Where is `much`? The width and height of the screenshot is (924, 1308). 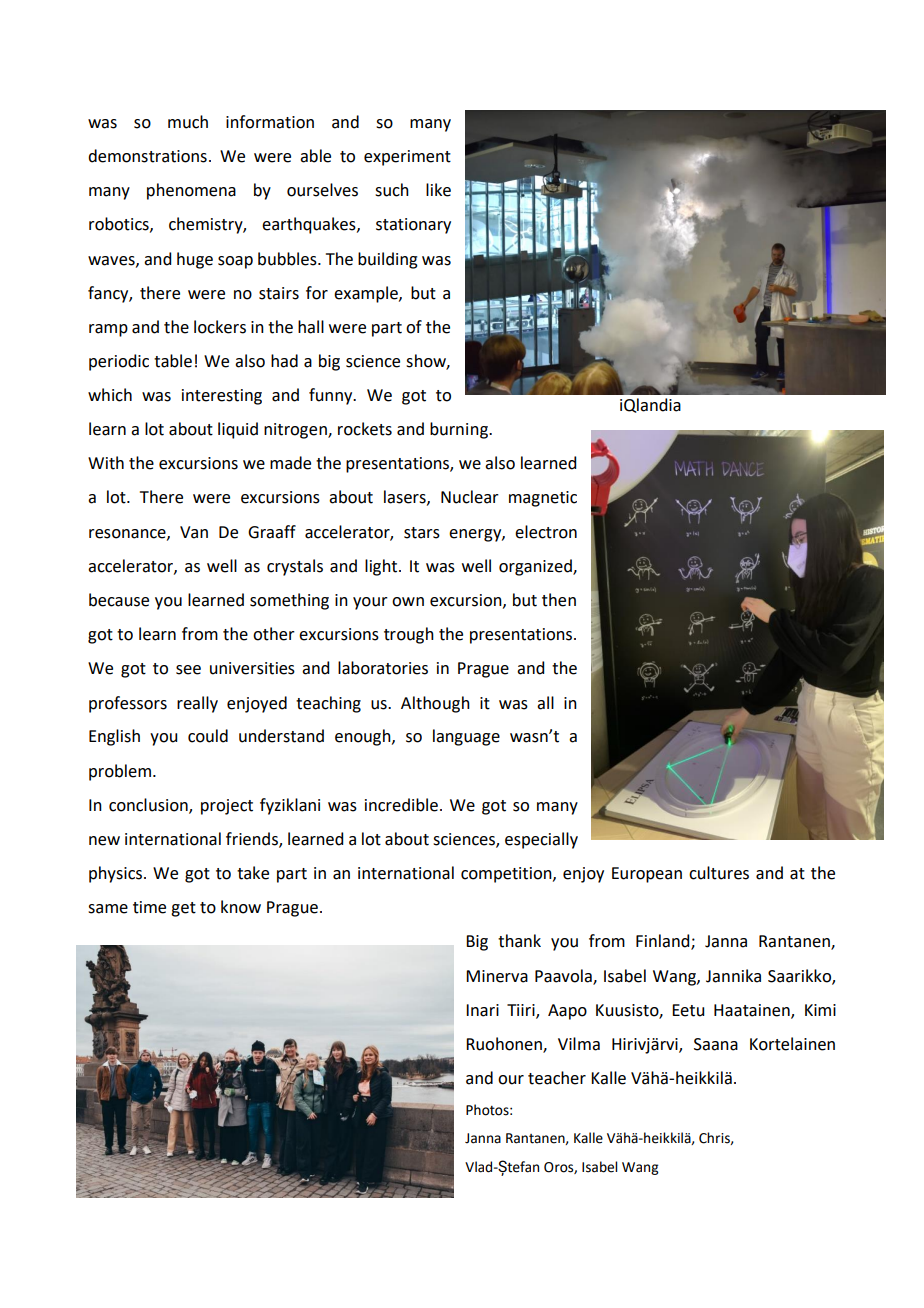
much is located at coordinates (188, 122).
